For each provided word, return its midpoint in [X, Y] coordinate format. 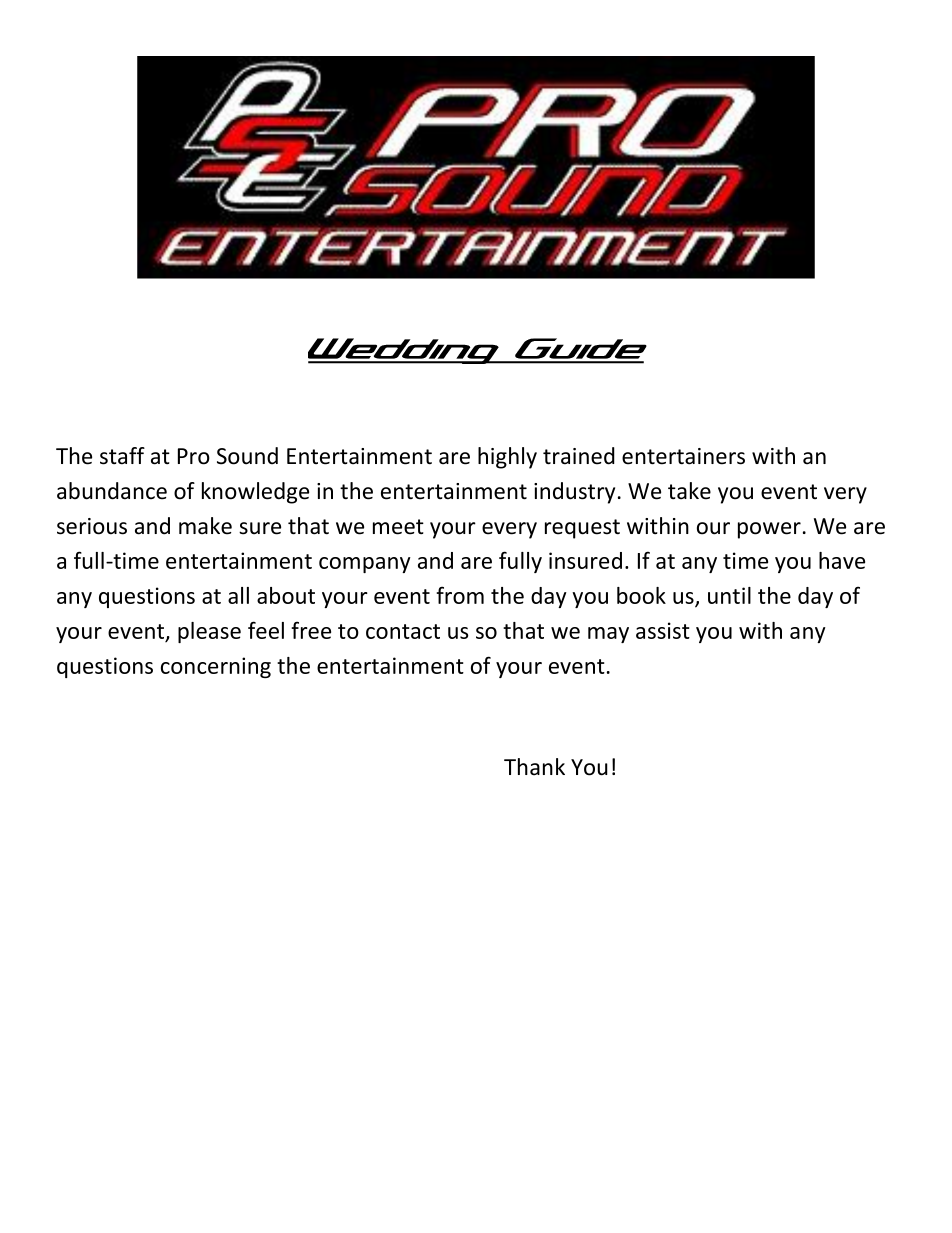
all [238, 595]
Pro [194, 456]
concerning [216, 667]
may [608, 635]
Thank [534, 767]
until [729, 595]
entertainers [683, 456]
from [460, 595]
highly [507, 458]
